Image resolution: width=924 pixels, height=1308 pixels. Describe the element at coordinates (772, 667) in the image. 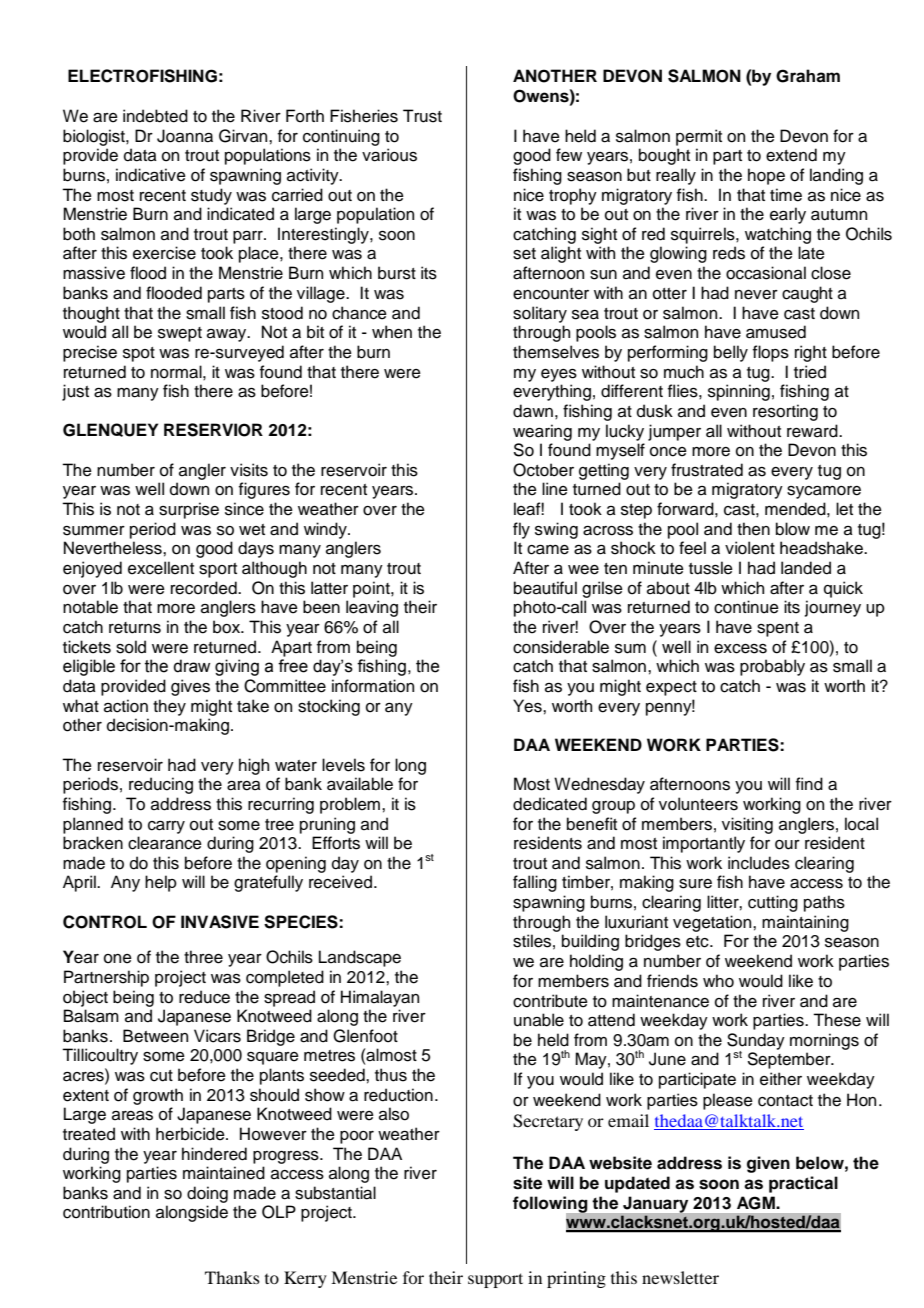

I see `probably` at that location.
